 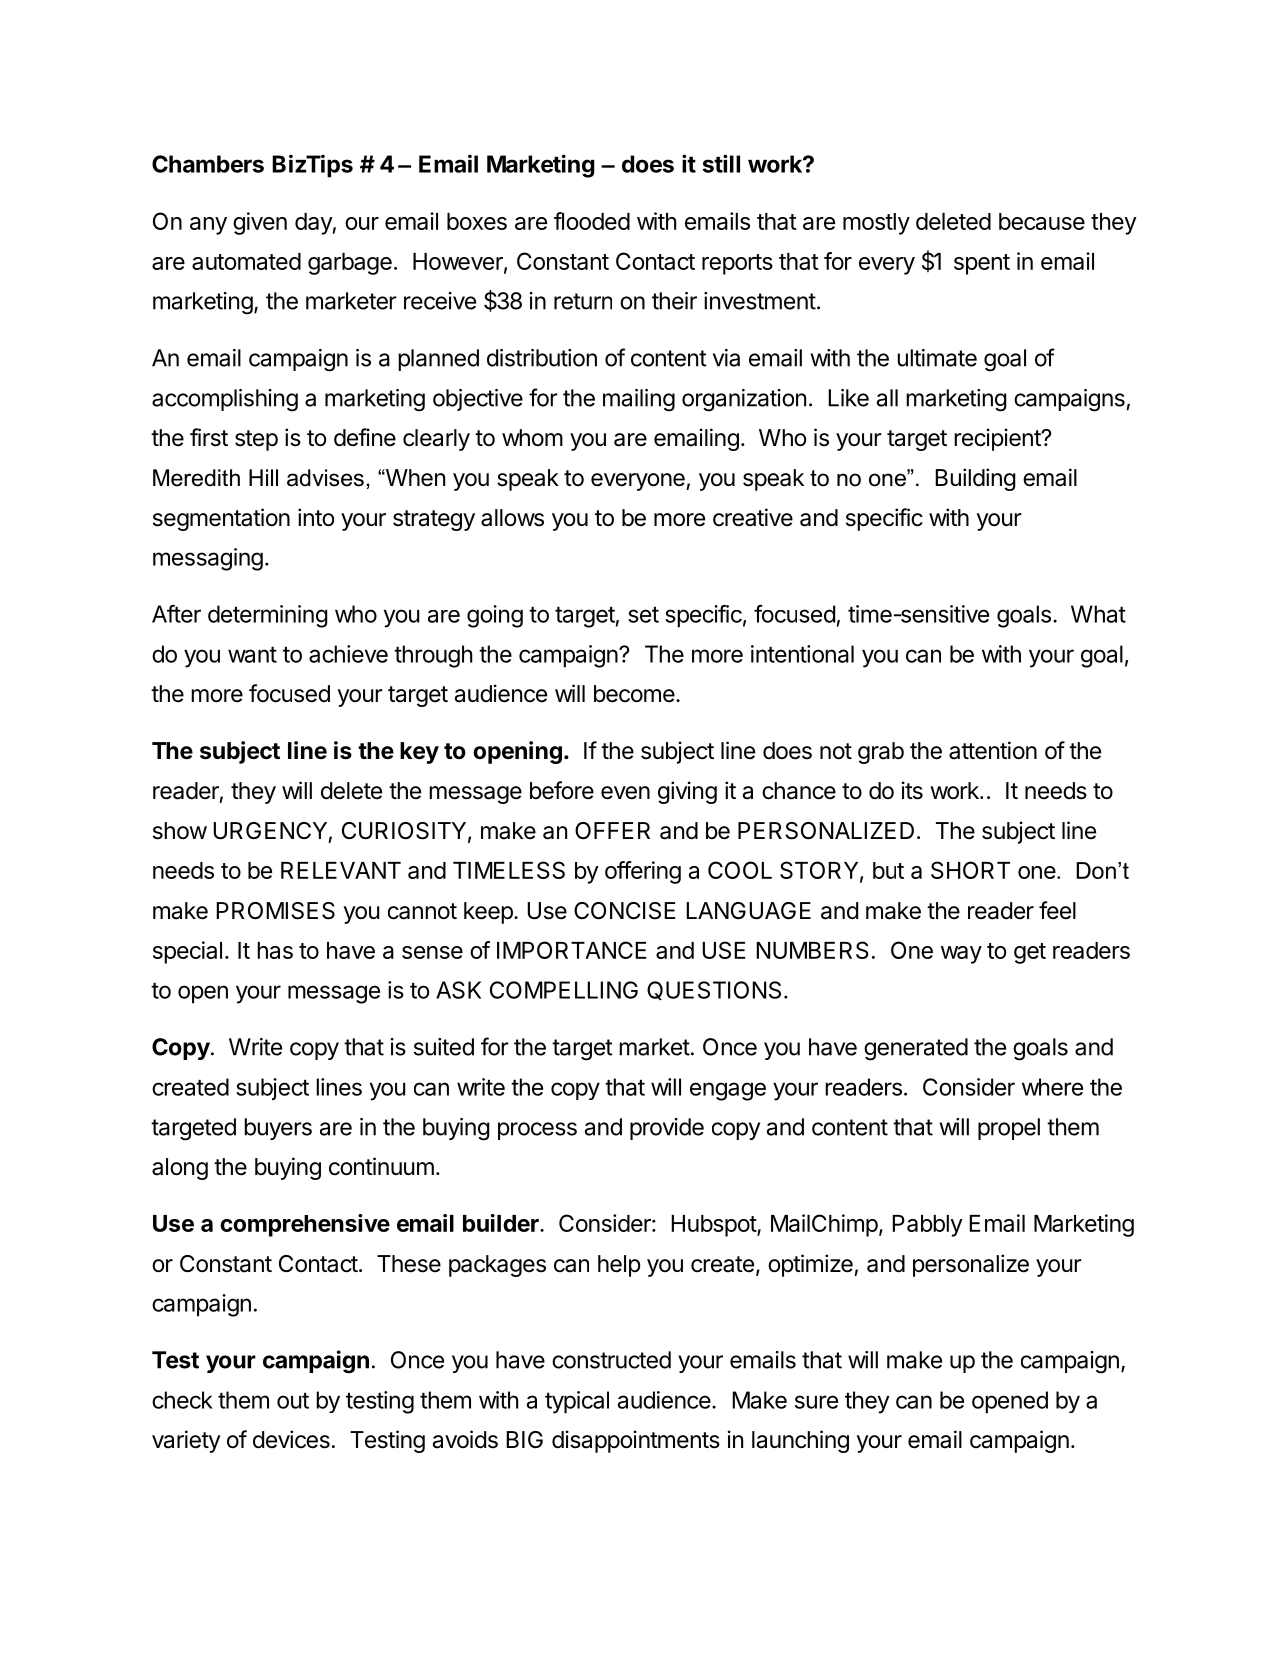 What do you see at coordinates (341, 870) in the screenshot?
I see `RELEVANT` at bounding box center [341, 870].
